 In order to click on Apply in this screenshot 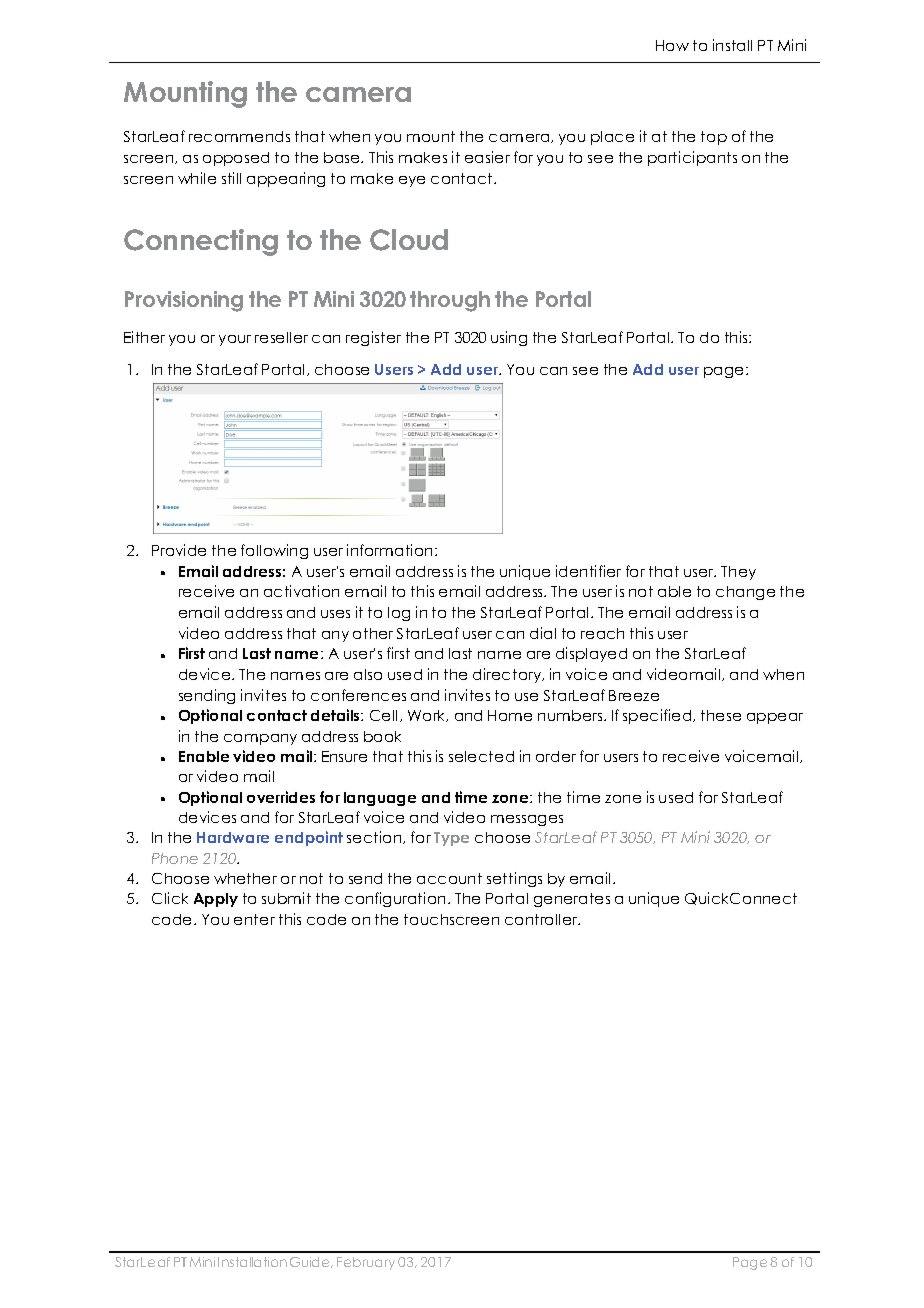, I will do `click(216, 900)`.
